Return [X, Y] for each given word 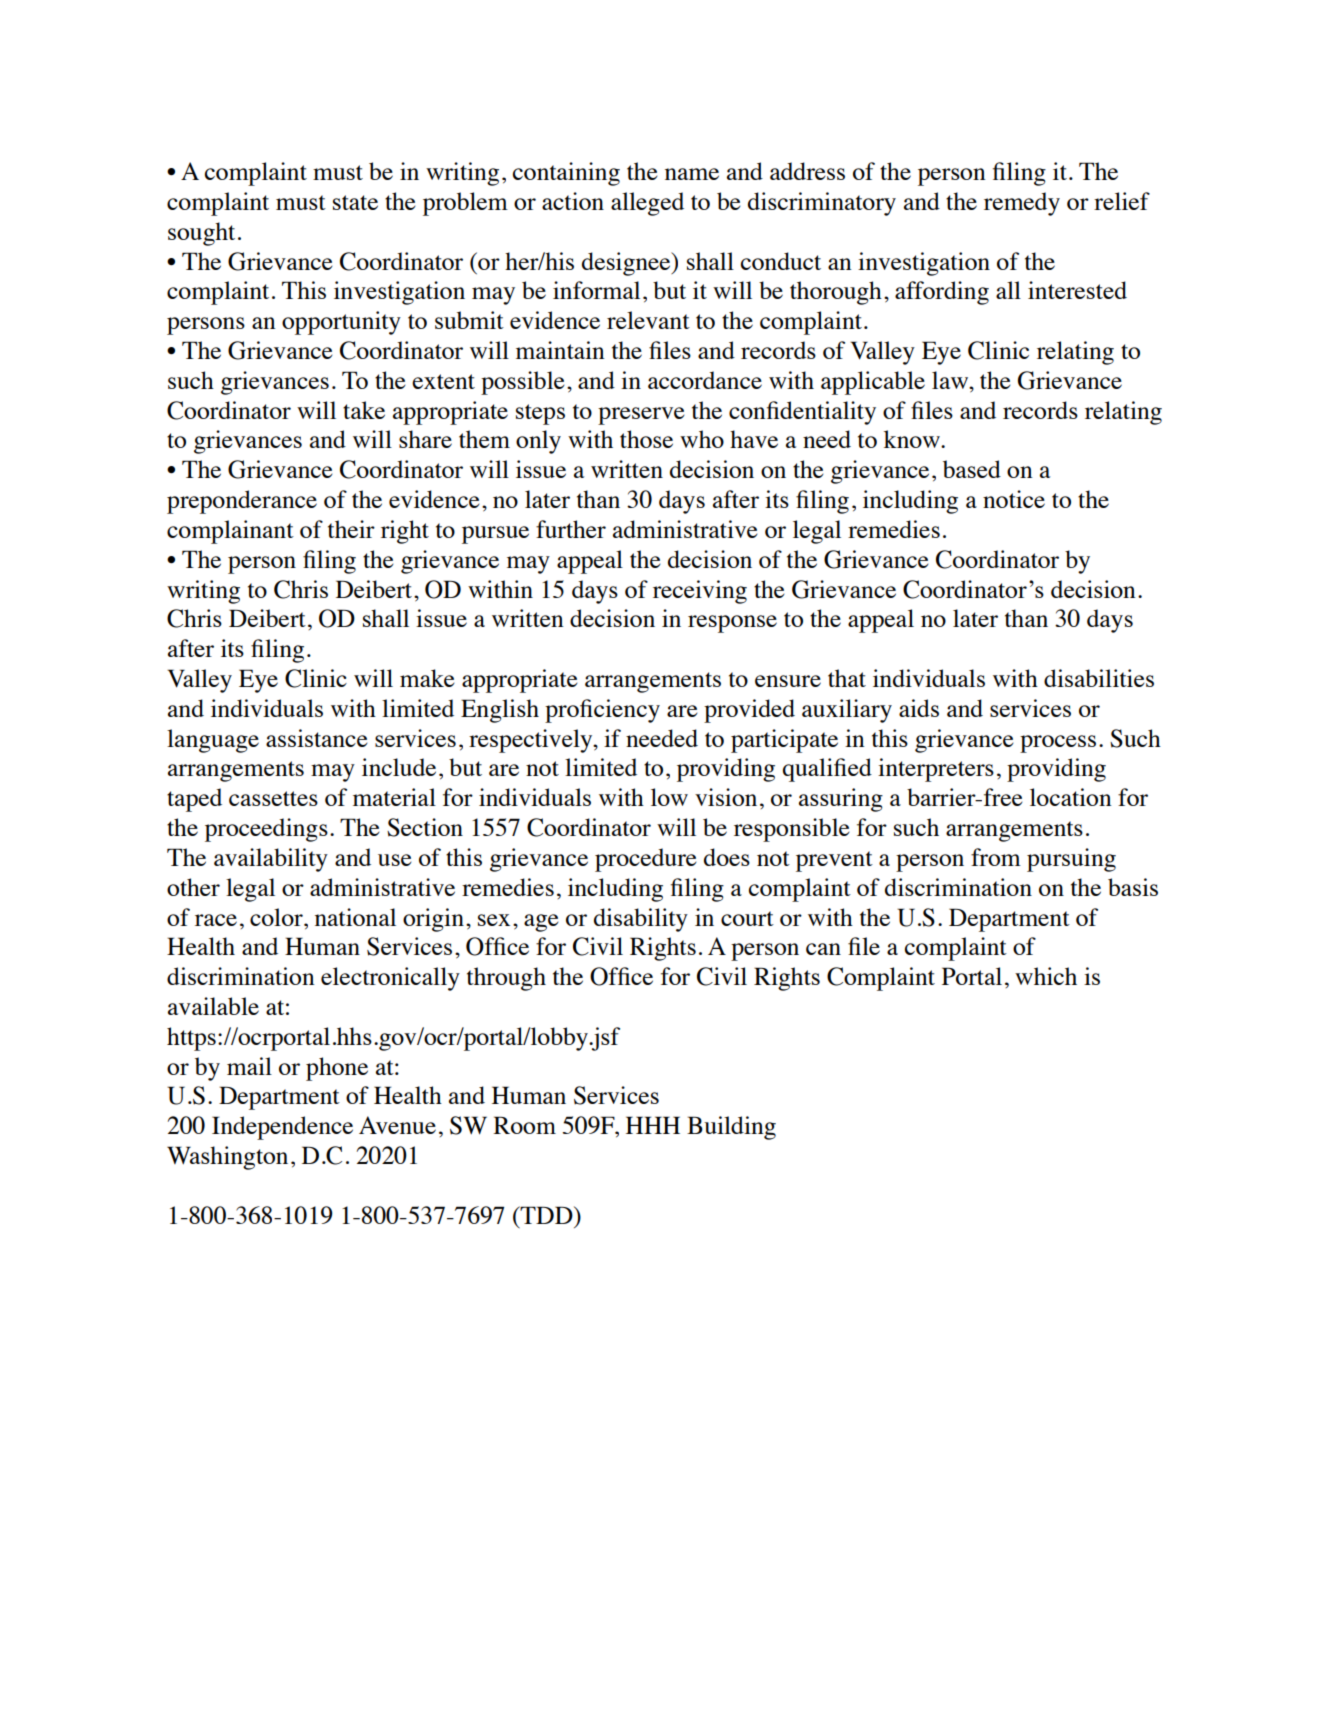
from [996, 857]
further [571, 529]
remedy [1022, 204]
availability [271, 860]
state [355, 202]
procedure [646, 860]
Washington [227, 1158]
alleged [647, 204]
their [351, 529]
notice [1014, 499]
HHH [653, 1125]
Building [731, 1128]
